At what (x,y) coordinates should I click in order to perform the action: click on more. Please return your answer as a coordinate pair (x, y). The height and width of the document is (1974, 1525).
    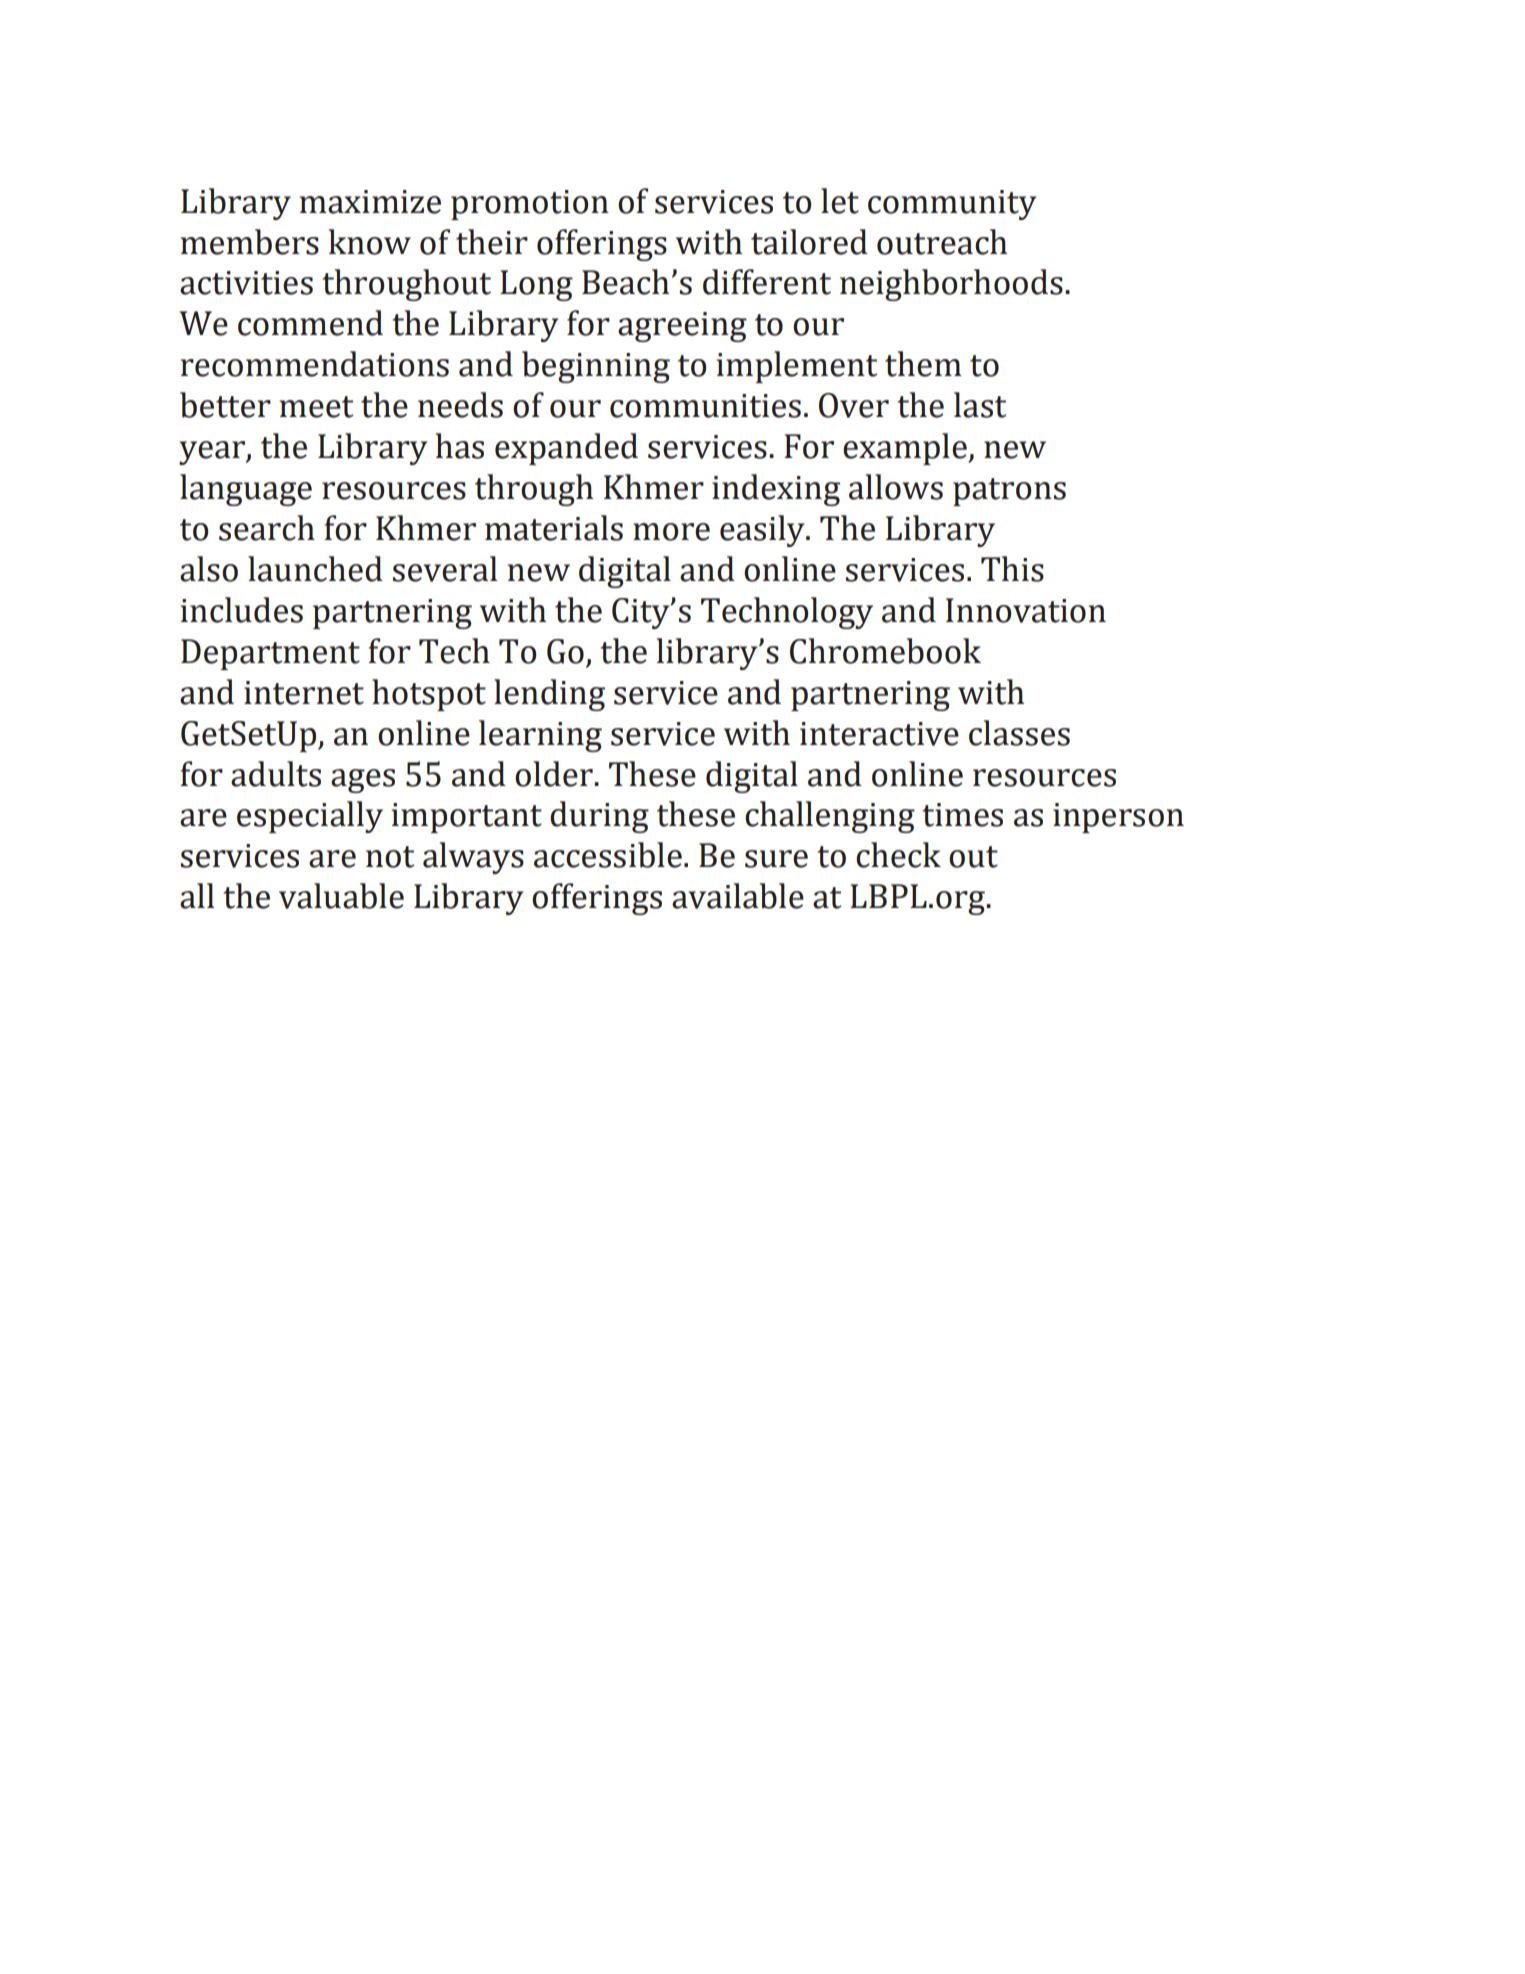
    Looking at the image, I should click on (671, 532).
